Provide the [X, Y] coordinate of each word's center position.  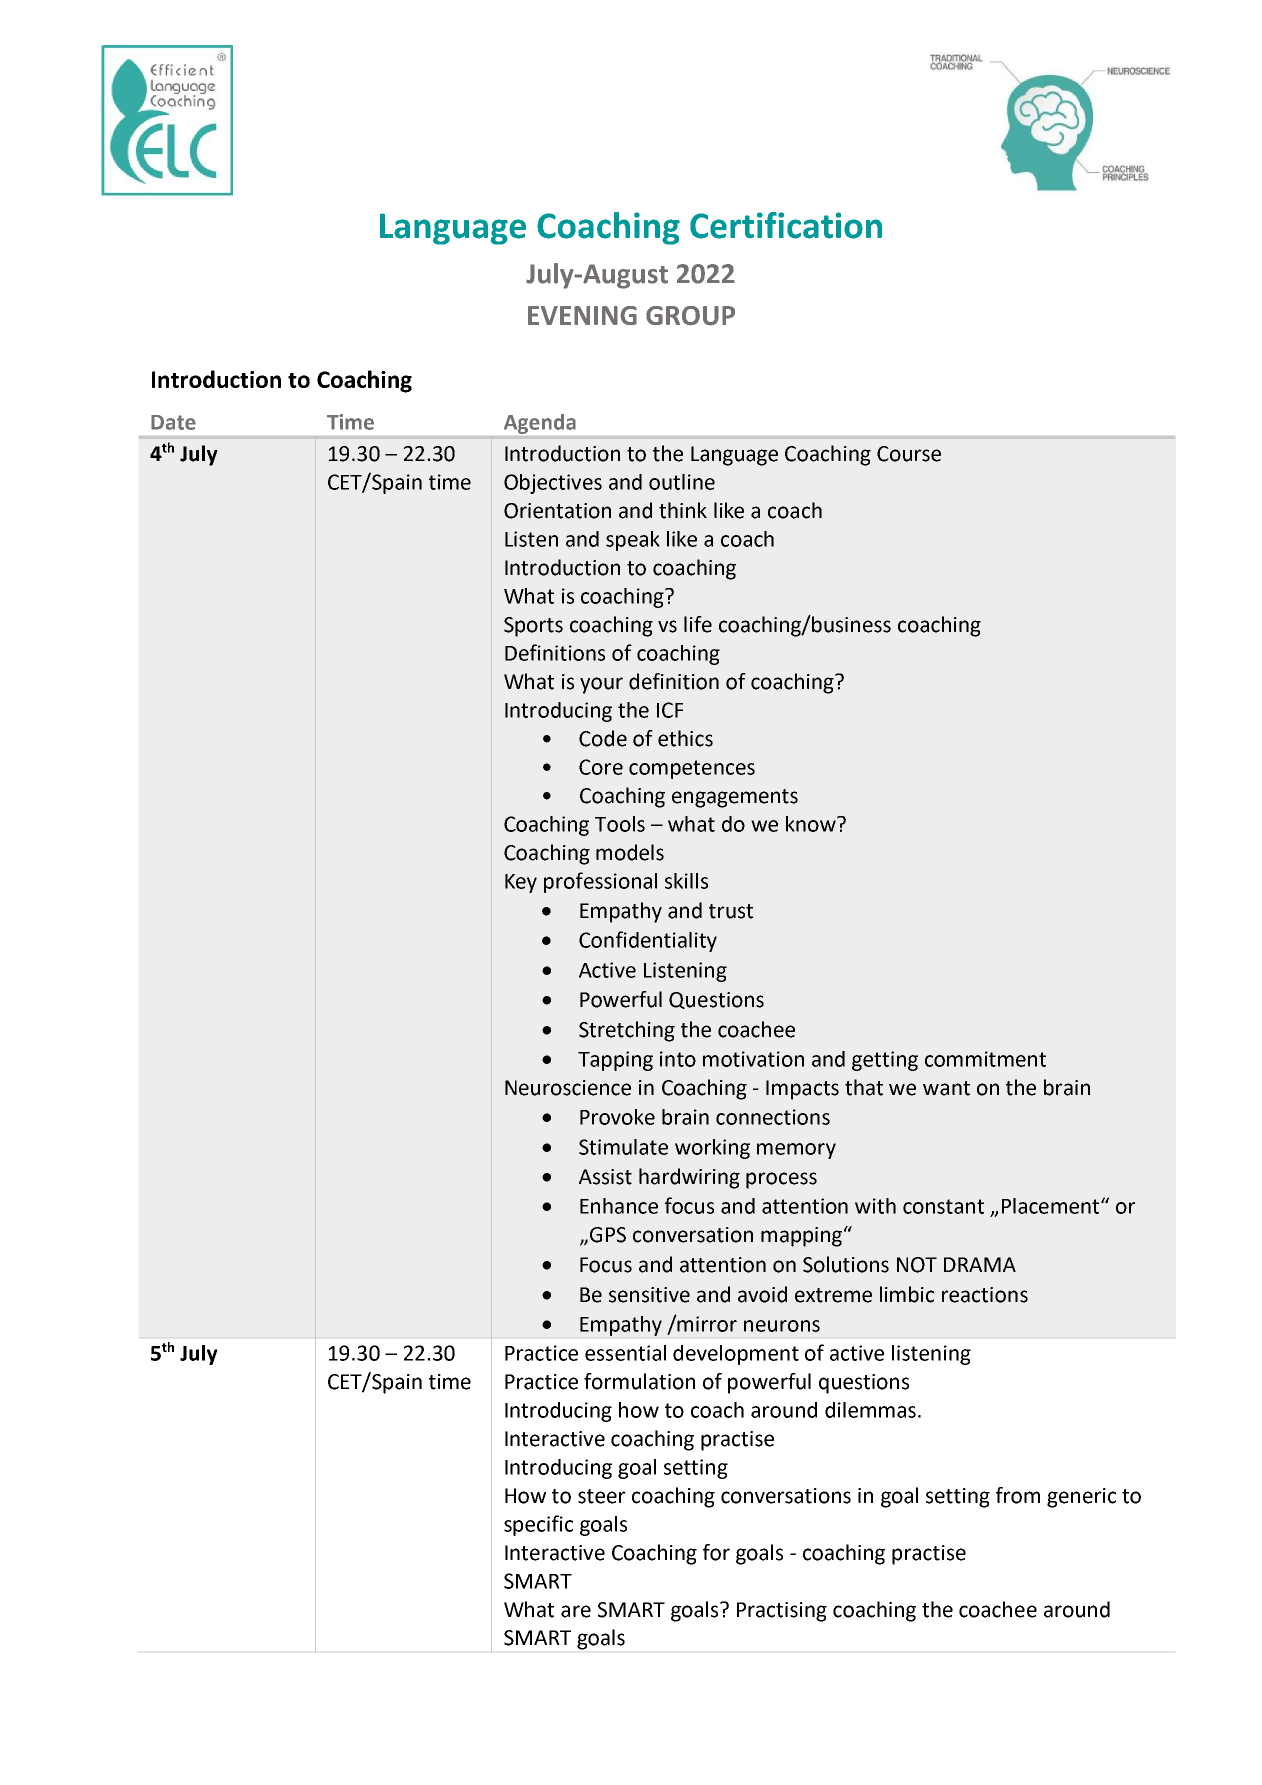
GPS [608, 1235]
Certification [786, 225]
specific [538, 1525]
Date [173, 422]
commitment [985, 1059]
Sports [533, 627]
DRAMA [980, 1264]
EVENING [582, 315]
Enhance [619, 1206]
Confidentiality [648, 941]
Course [909, 454]
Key [521, 883]
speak [633, 541]
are [576, 1611]
